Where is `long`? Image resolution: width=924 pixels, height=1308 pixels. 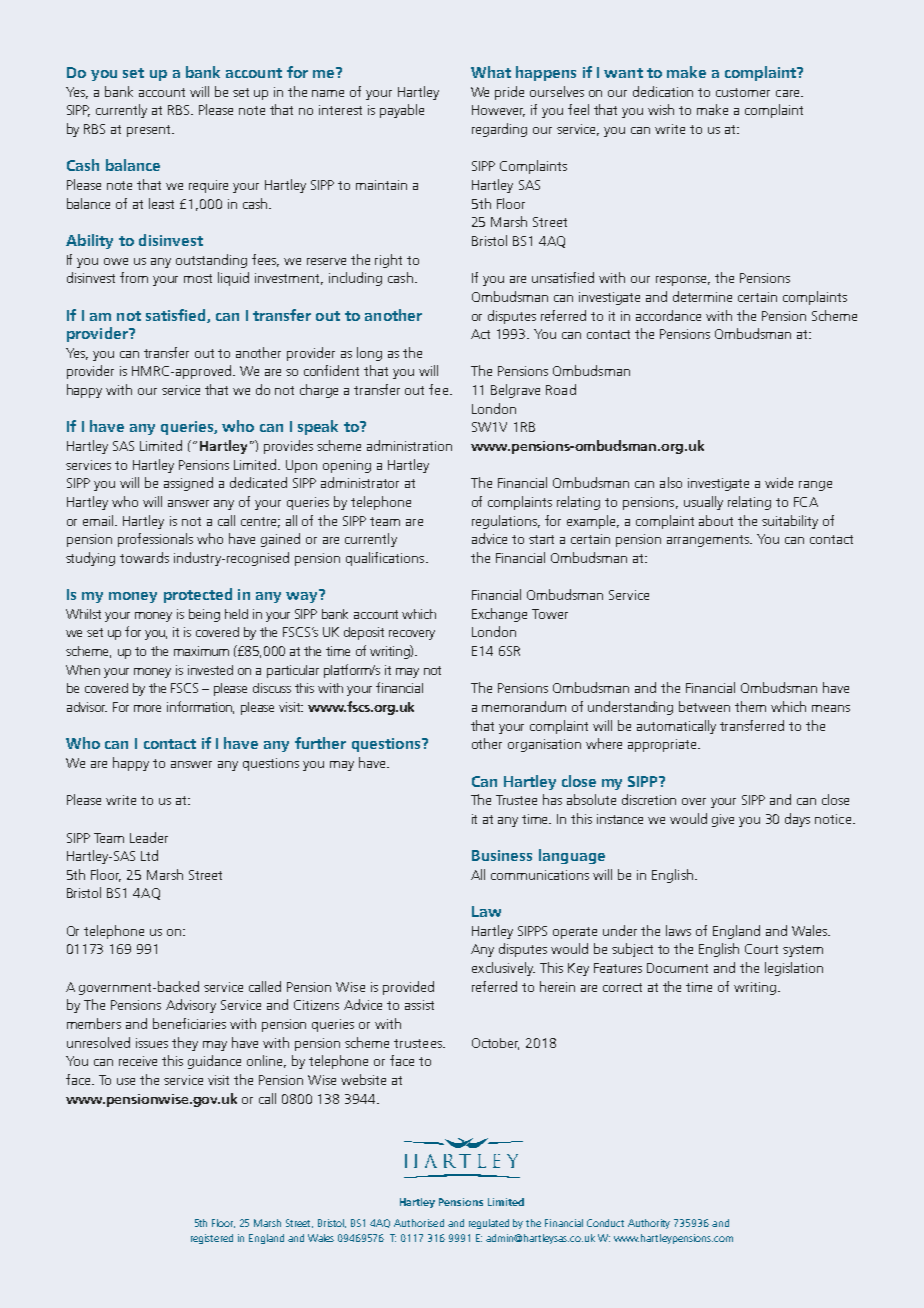 long is located at coordinates (369, 354).
